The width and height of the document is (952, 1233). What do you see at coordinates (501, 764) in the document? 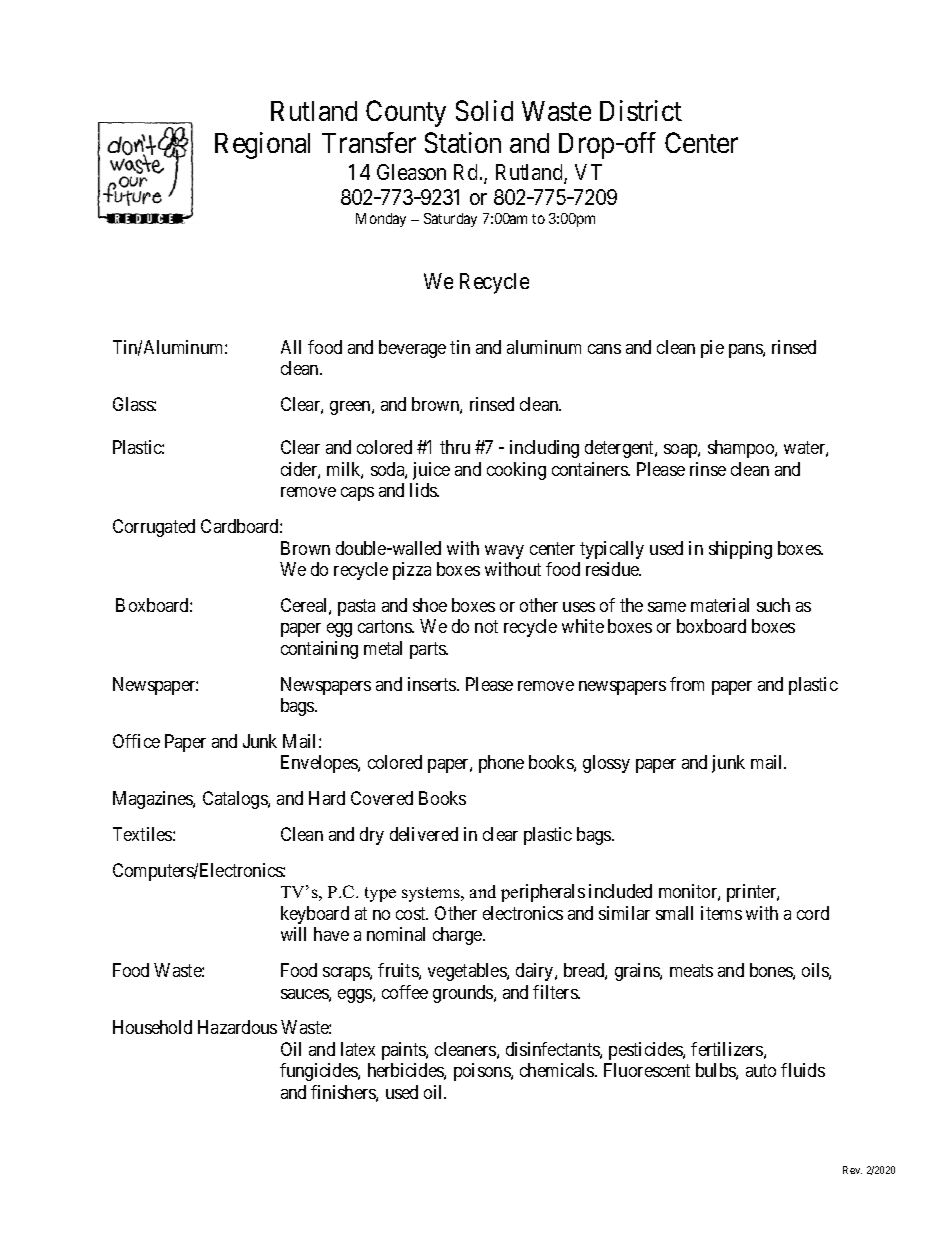
I see `phone` at bounding box center [501, 764].
